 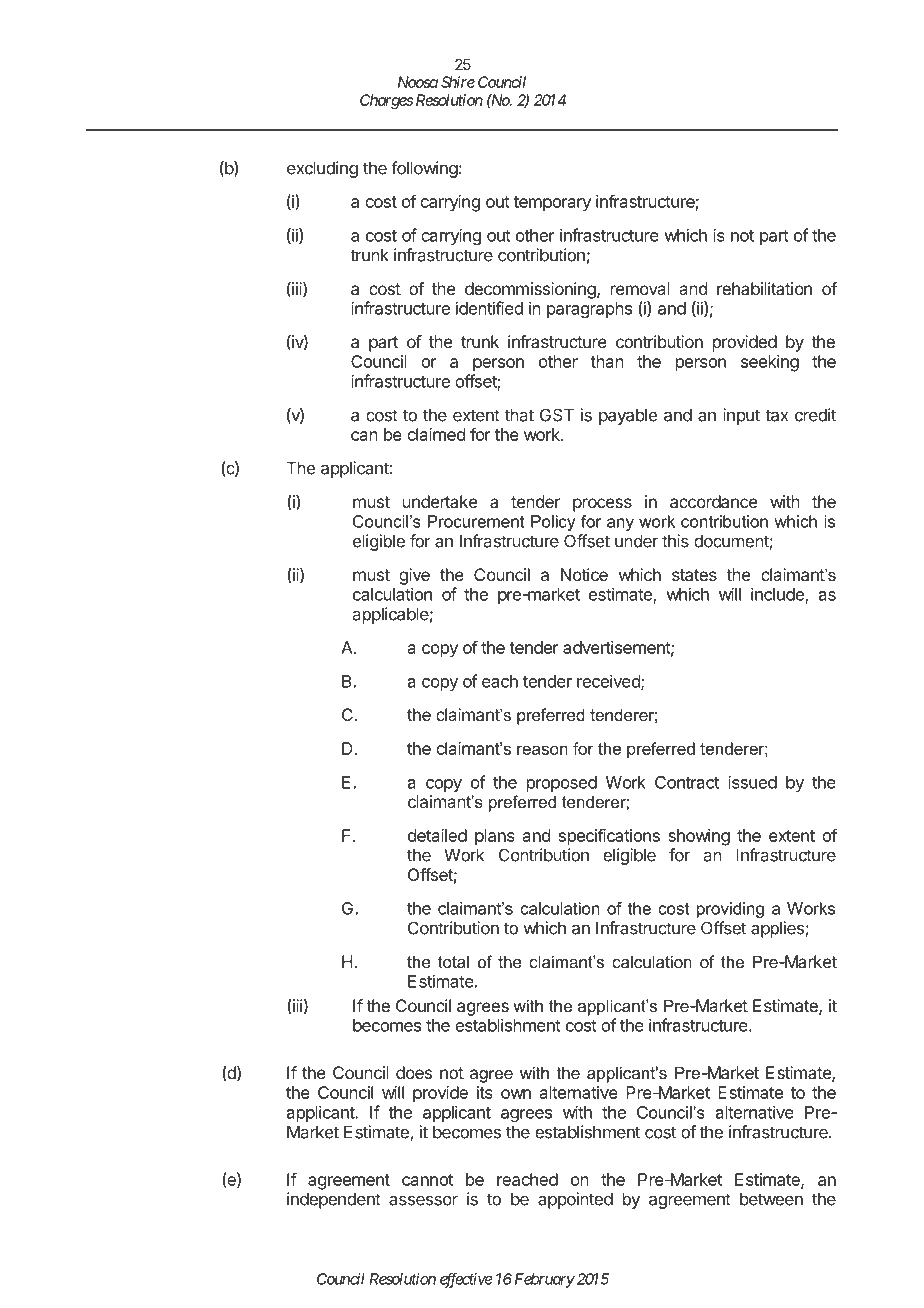 What do you see at coordinates (436, 434) in the document?
I see `claimed` at bounding box center [436, 434].
